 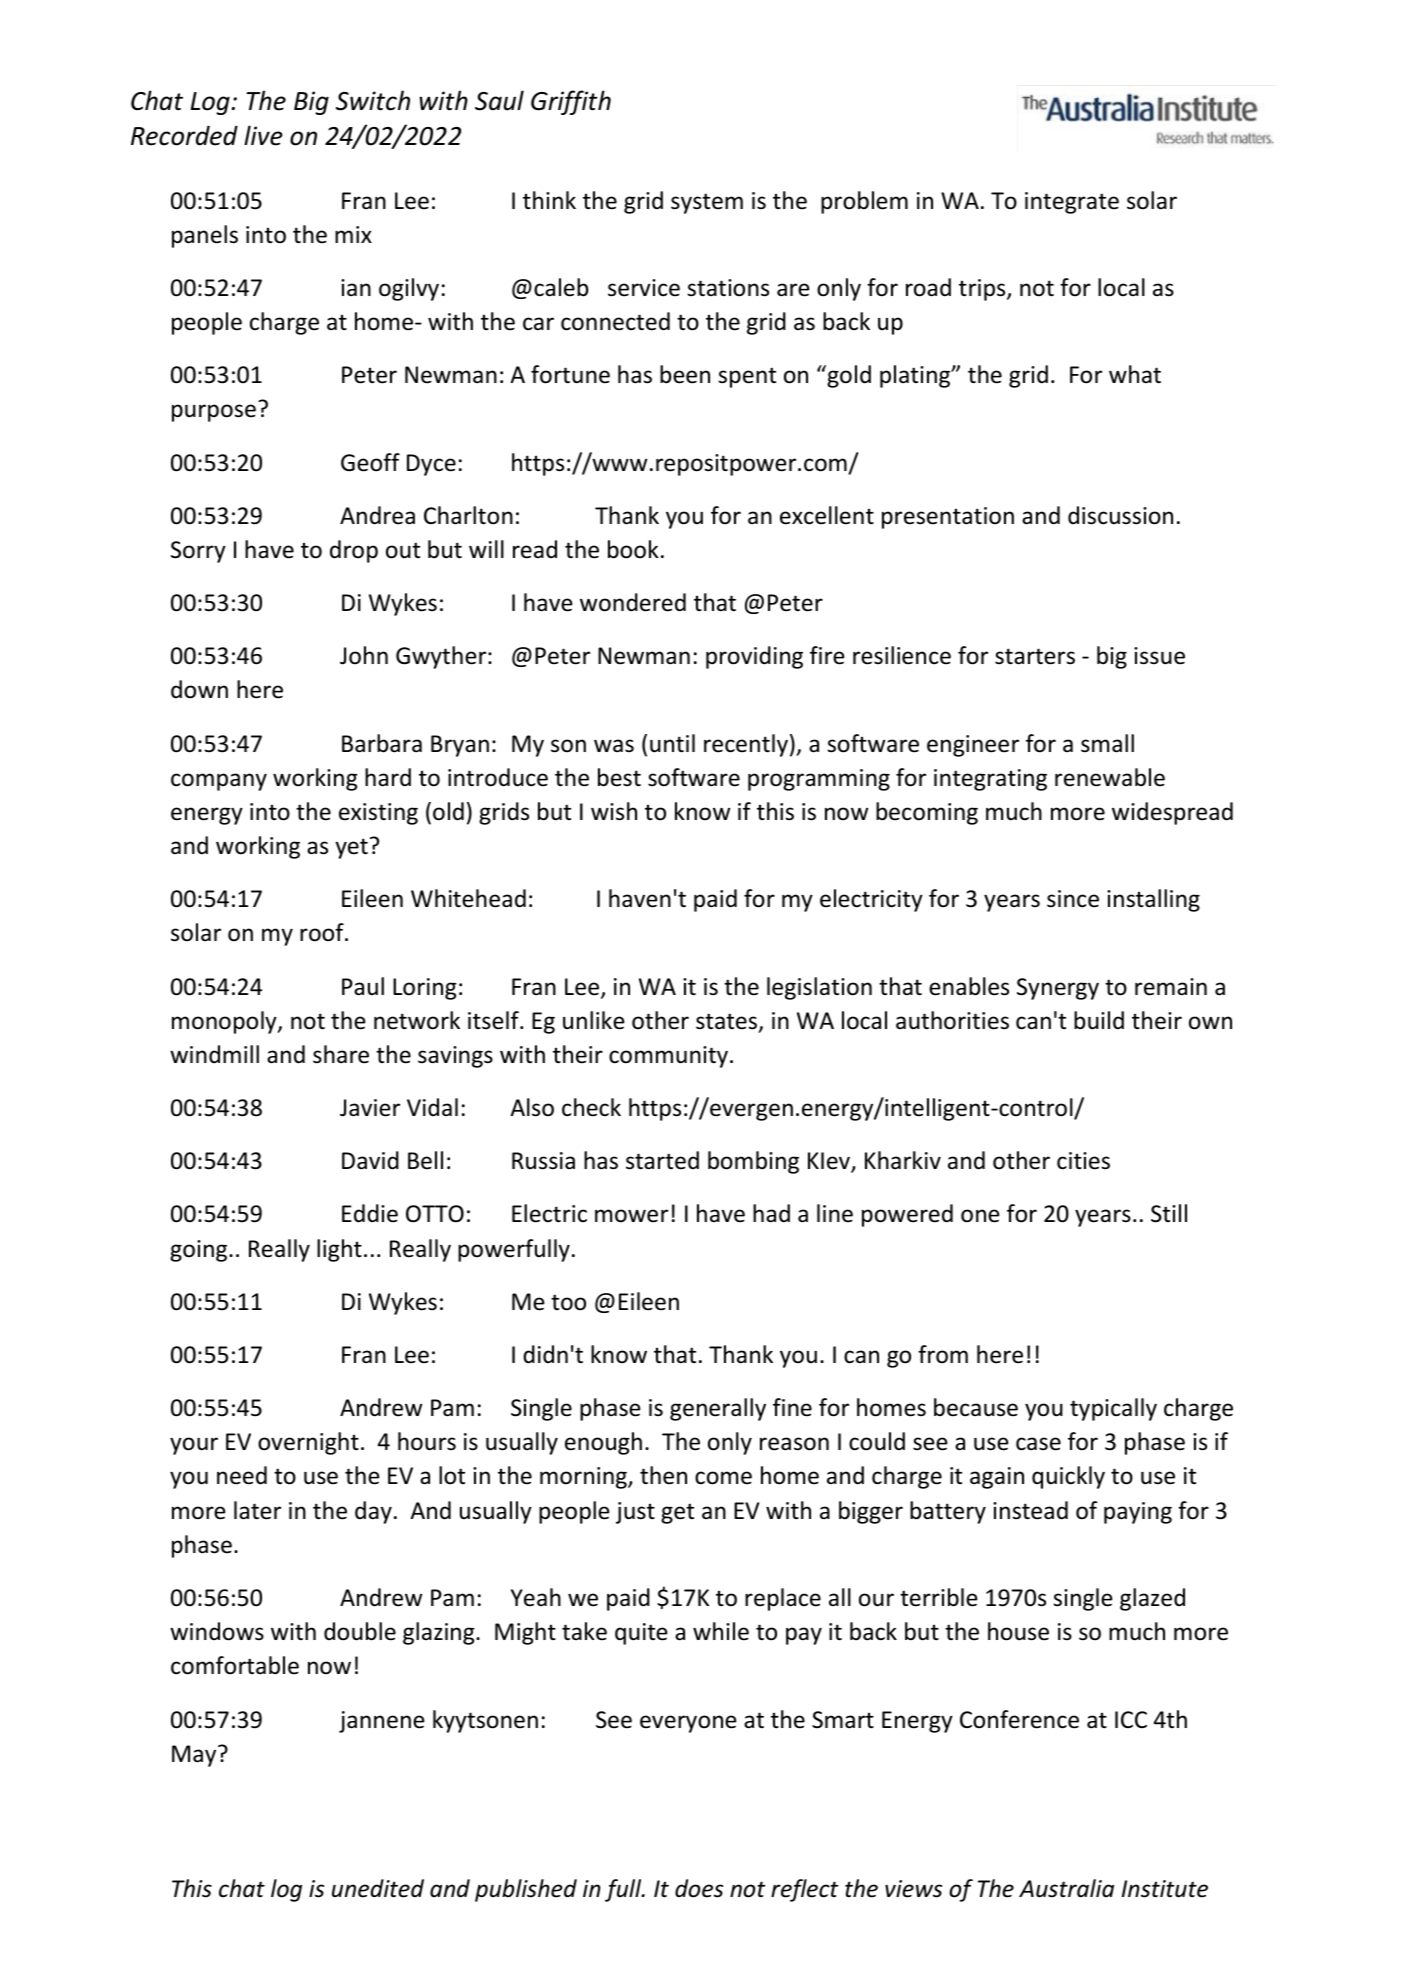 I want to click on mower, so click(x=631, y=1216).
